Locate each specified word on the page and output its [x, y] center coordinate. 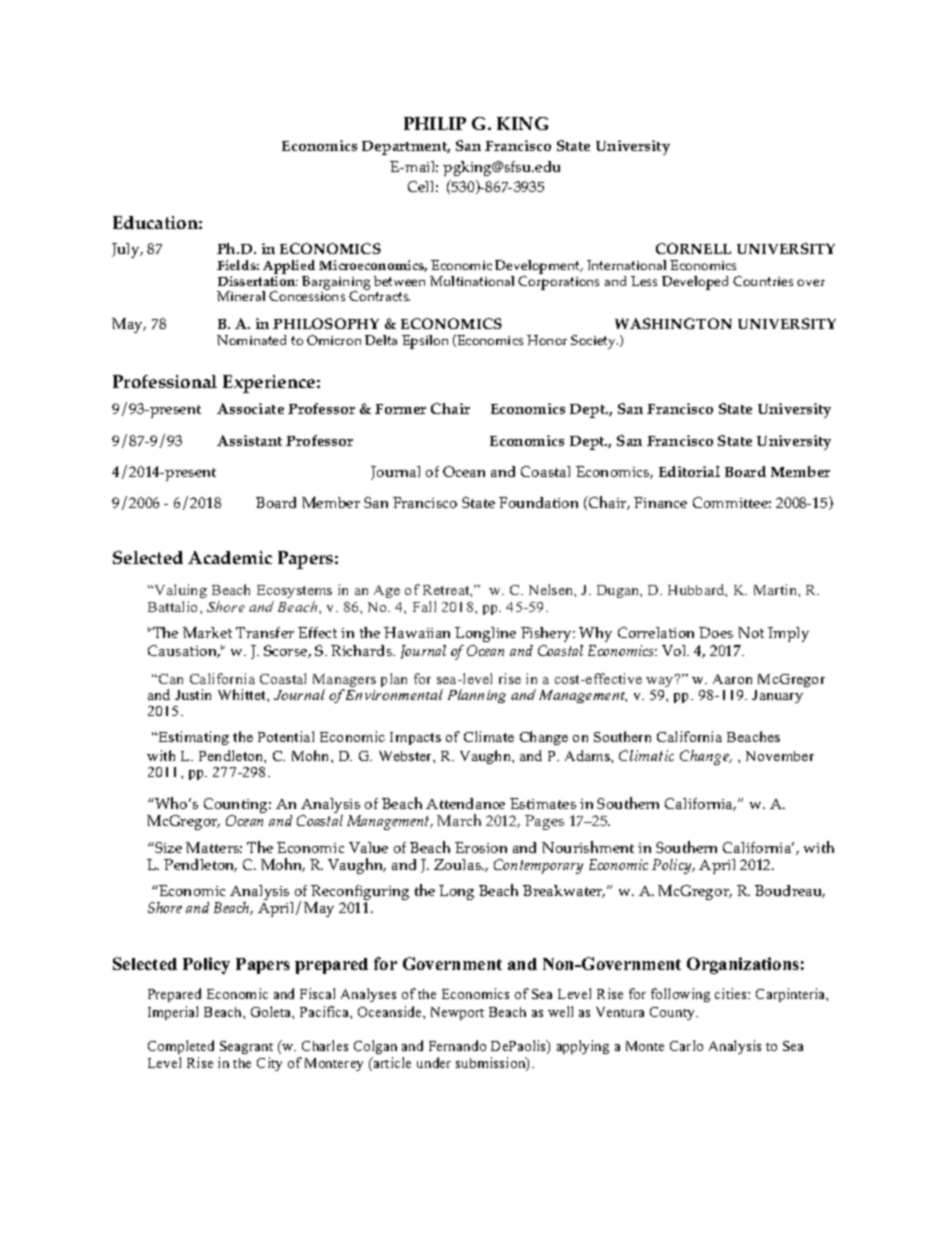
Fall [424, 606]
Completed [181, 1047]
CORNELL [693, 248]
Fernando [457, 1045]
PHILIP [435, 123]
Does [716, 632]
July [127, 250]
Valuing [179, 593]
